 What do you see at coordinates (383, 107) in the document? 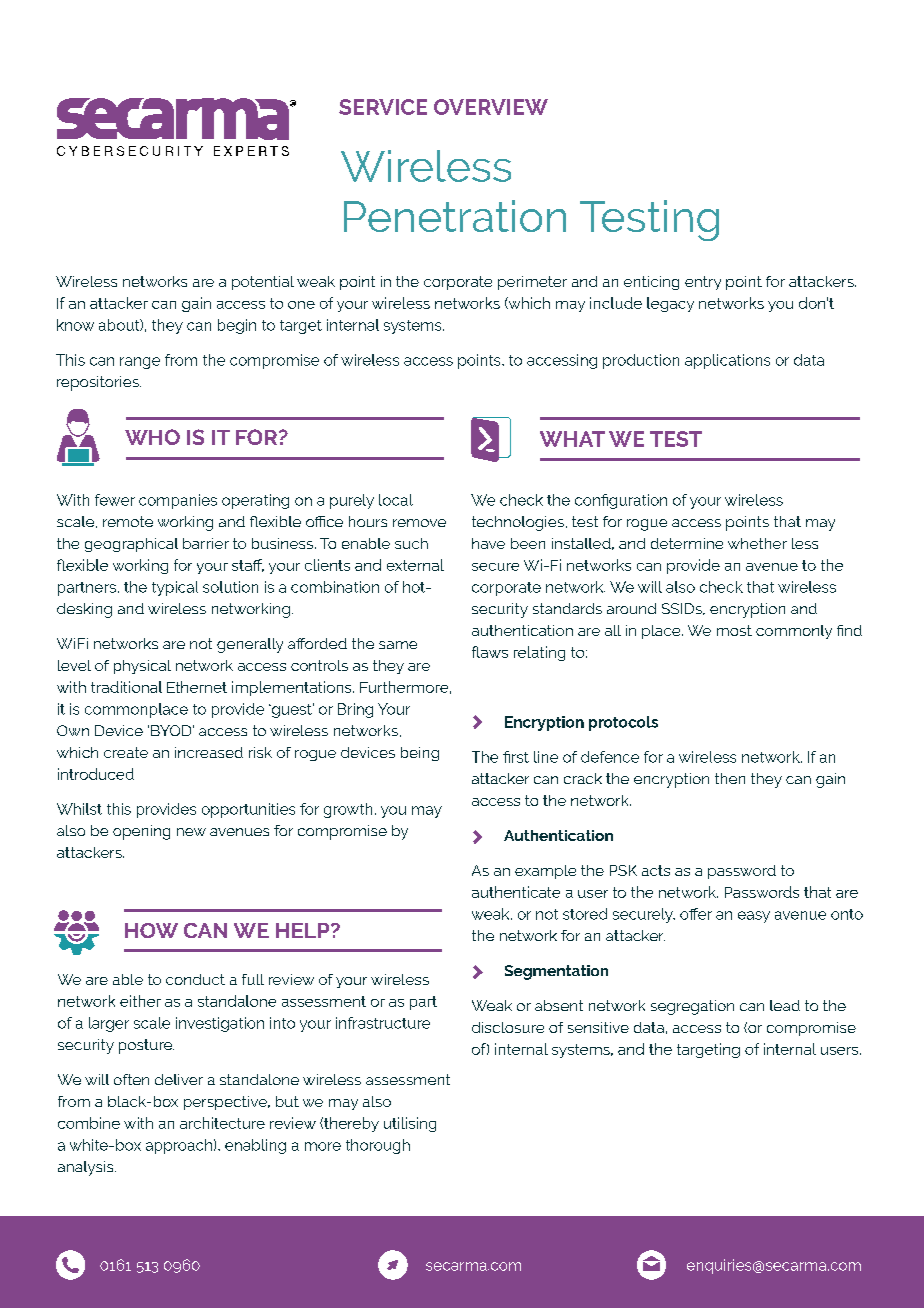
I see `SERVICE` at bounding box center [383, 107].
